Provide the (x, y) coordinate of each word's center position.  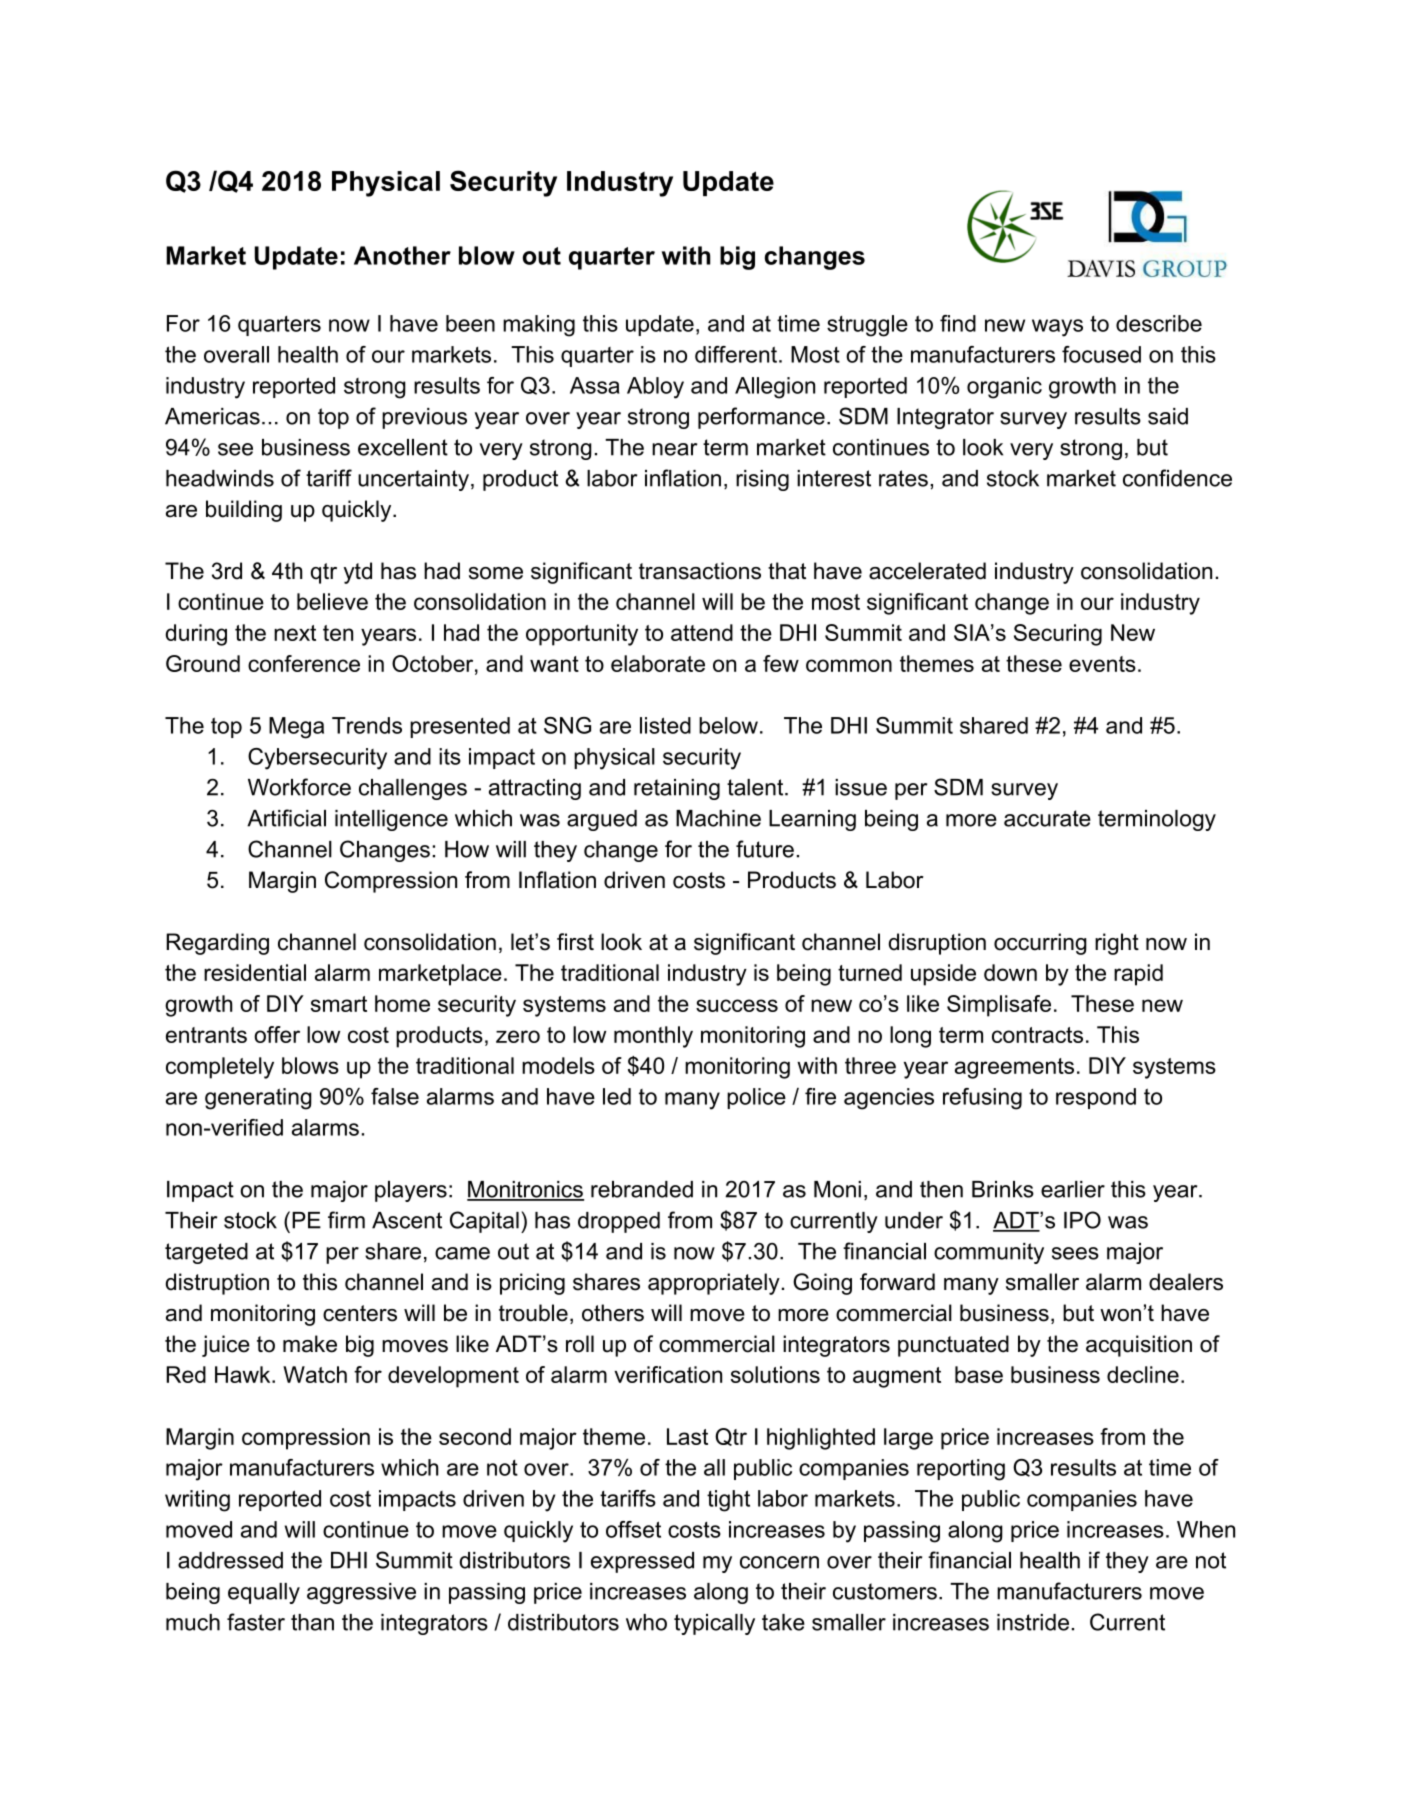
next (295, 633)
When (1206, 1529)
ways (1057, 328)
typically (714, 1624)
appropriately (714, 1284)
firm (346, 1220)
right (1117, 944)
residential (255, 972)
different (736, 354)
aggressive (361, 1593)
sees (1075, 1253)
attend (702, 632)
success (737, 1005)
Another (402, 255)
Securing (1058, 635)
